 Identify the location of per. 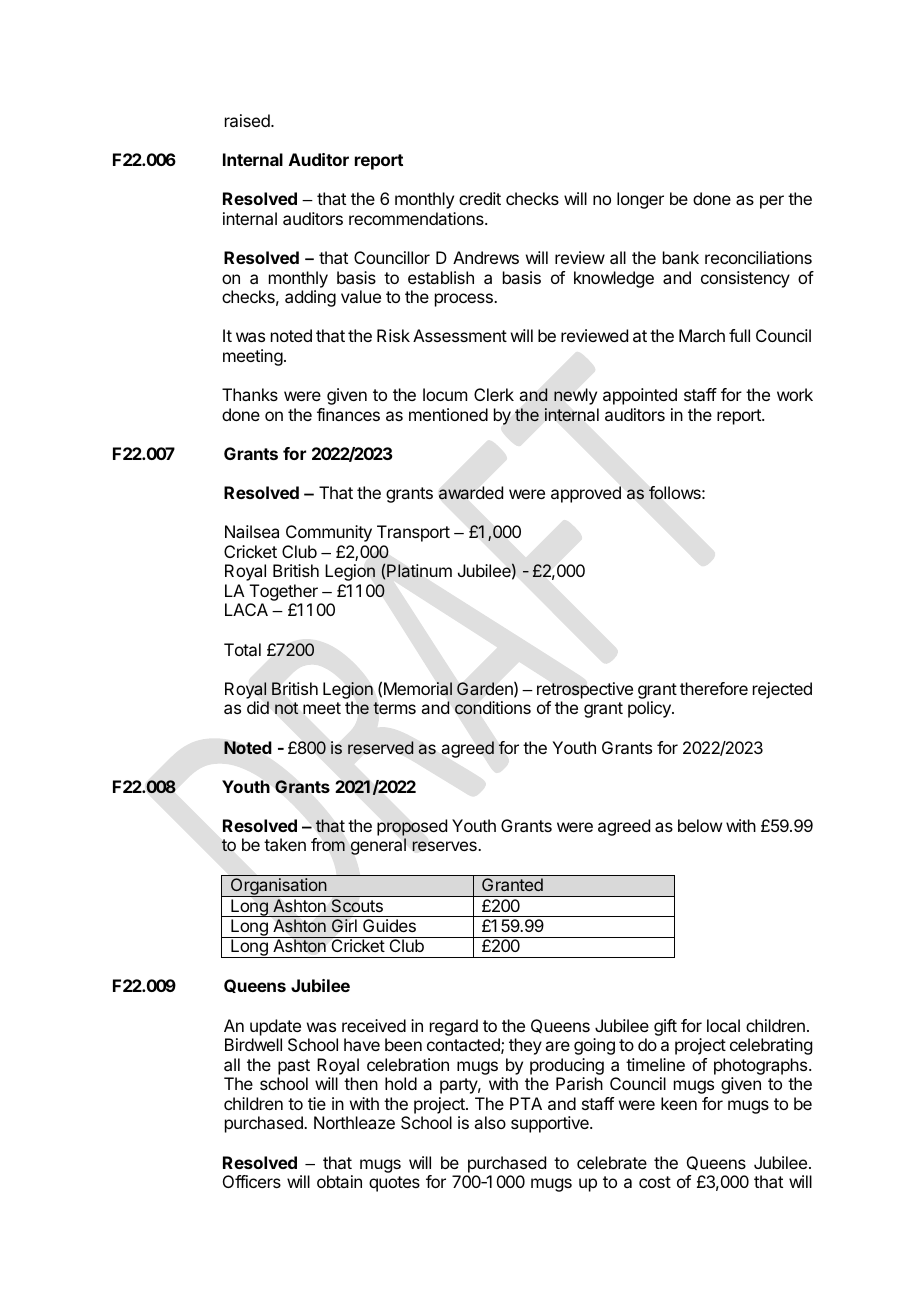
(772, 202).
